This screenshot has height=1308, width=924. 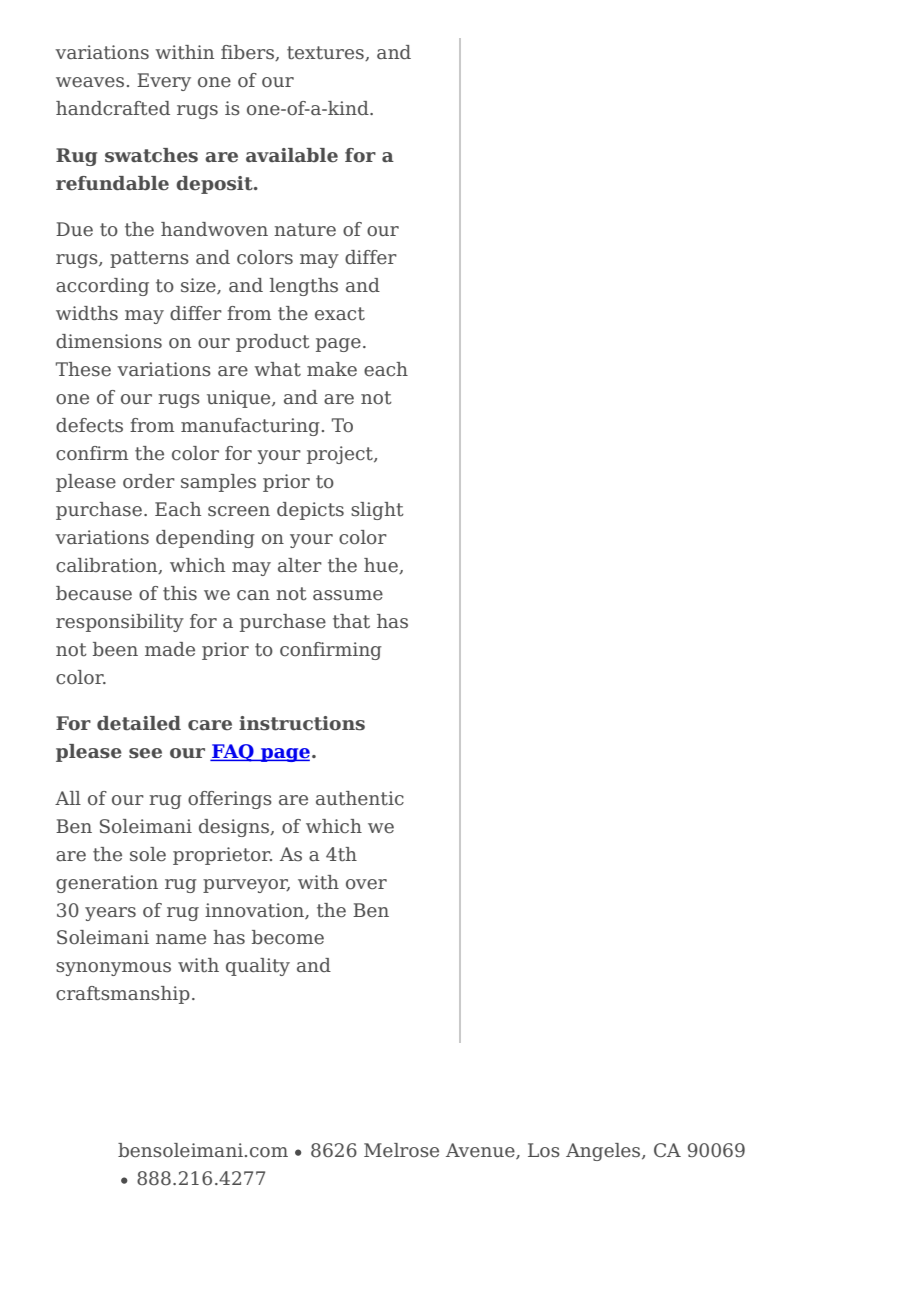 I want to click on textures, so click(x=326, y=53).
